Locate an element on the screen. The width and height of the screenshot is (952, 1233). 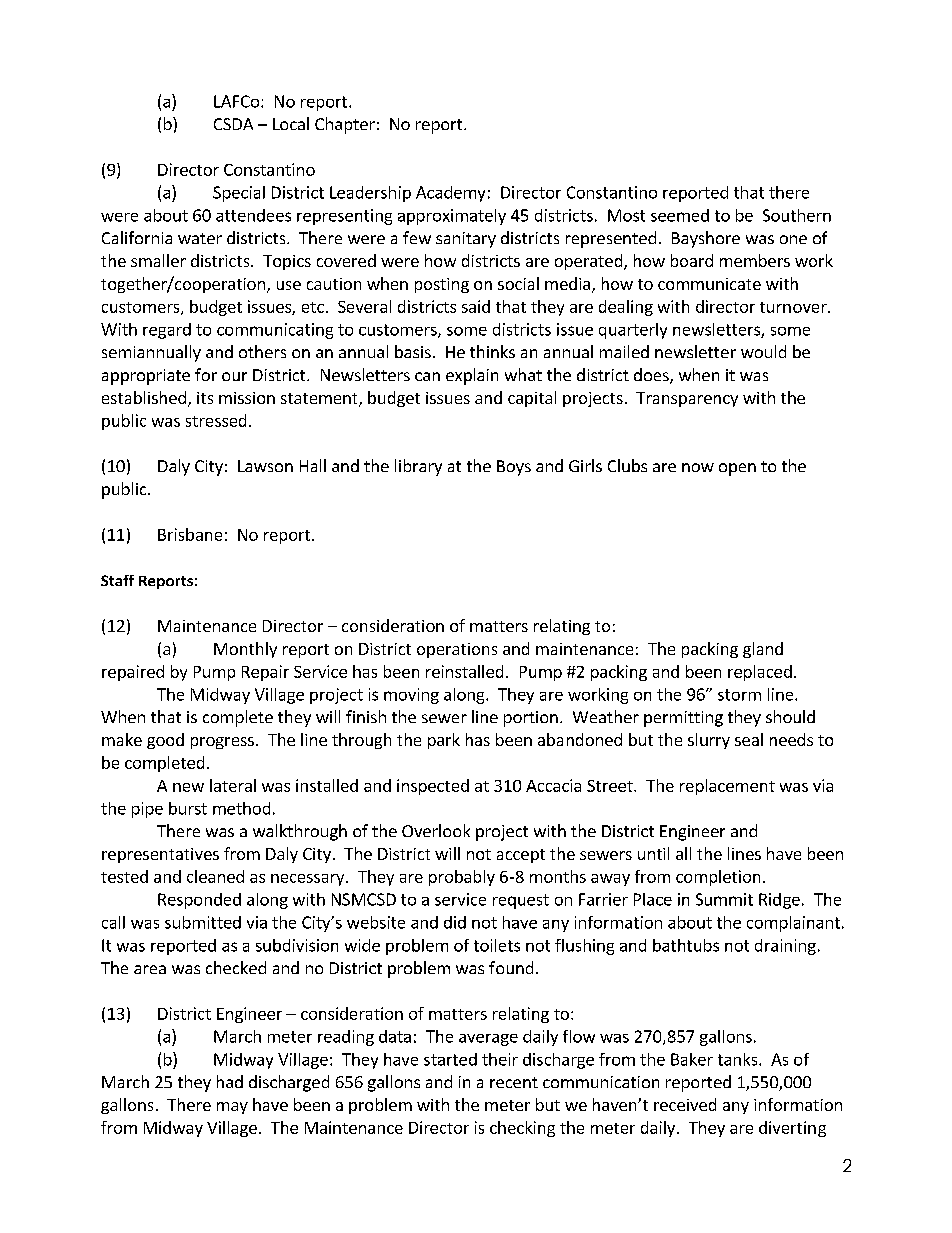
slurry is located at coordinates (709, 741).
